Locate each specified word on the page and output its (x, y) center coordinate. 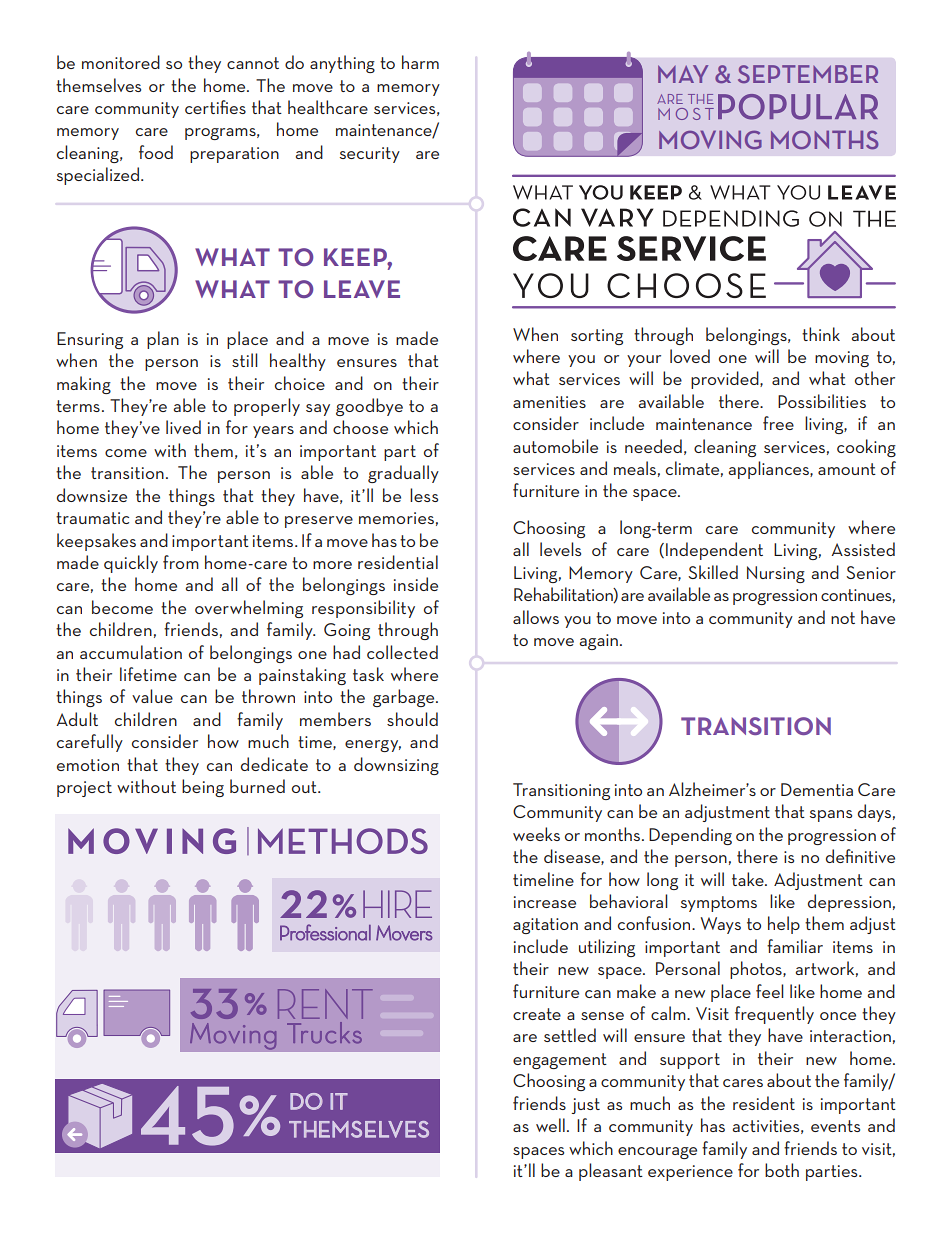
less (424, 495)
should (412, 719)
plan (163, 340)
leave (362, 289)
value (152, 696)
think (821, 334)
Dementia (817, 789)
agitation (545, 926)
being (203, 788)
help (784, 925)
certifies (215, 107)
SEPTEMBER (808, 74)
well (550, 1125)
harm (420, 62)
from (181, 562)
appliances (769, 470)
